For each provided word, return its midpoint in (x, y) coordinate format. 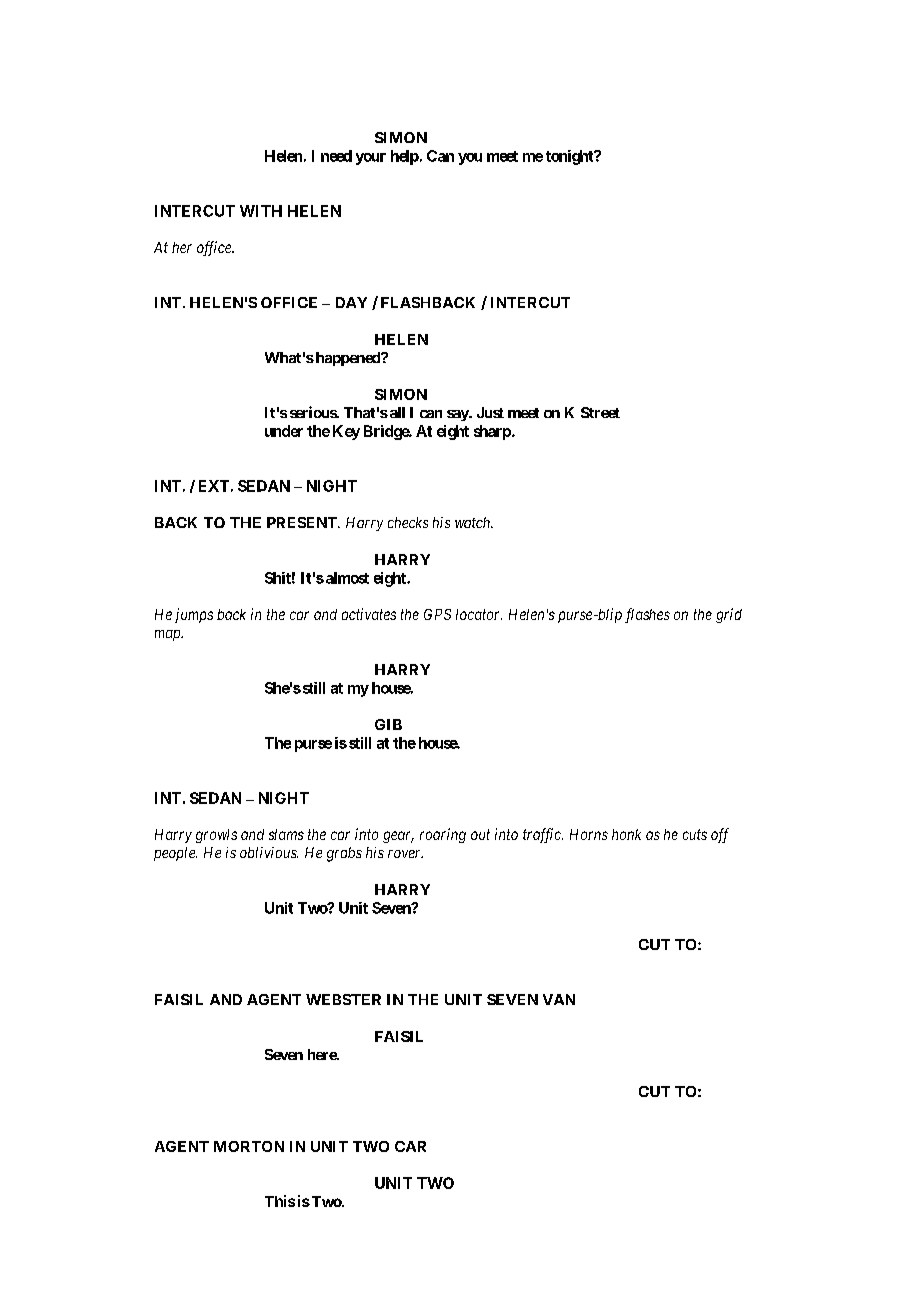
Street (600, 412)
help (405, 157)
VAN (559, 999)
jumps (194, 615)
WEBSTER (343, 999)
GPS (437, 614)
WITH (261, 211)
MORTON (249, 1146)
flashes (647, 615)
